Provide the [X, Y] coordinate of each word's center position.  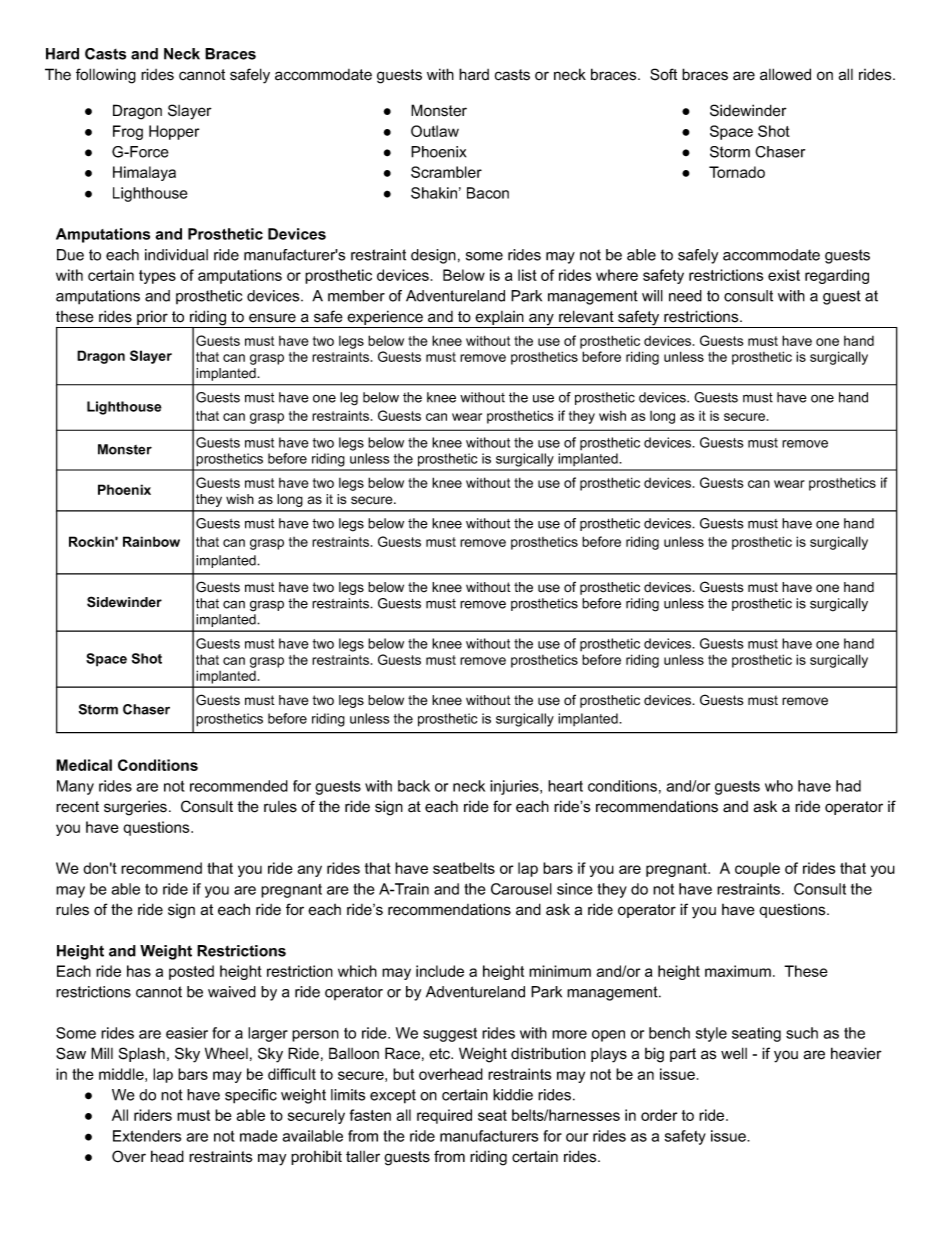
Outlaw [435, 131]
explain [499, 319]
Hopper [174, 132]
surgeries [135, 808]
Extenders [147, 1136]
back [414, 786]
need [685, 296]
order [659, 1115]
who [779, 786]
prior [152, 319]
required [444, 1116]
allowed [785, 74]
